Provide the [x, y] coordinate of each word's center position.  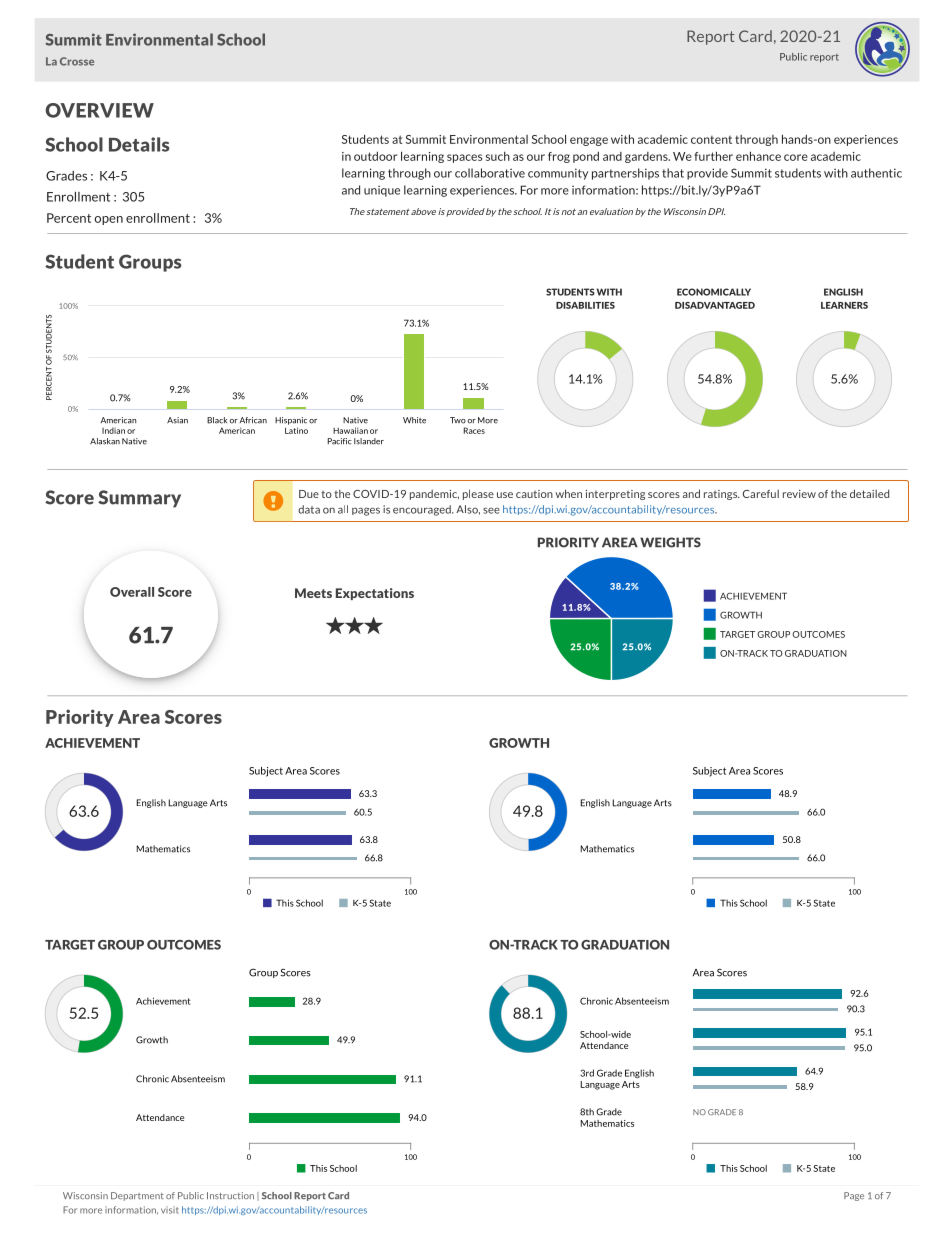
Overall [132, 592]
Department [137, 1196]
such [498, 156]
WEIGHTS [670, 542]
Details [139, 144]
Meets [313, 593]
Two [458, 420]
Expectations [375, 594]
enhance [758, 156]
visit [170, 1210]
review [799, 494]
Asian [177, 420]
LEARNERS [844, 305]
